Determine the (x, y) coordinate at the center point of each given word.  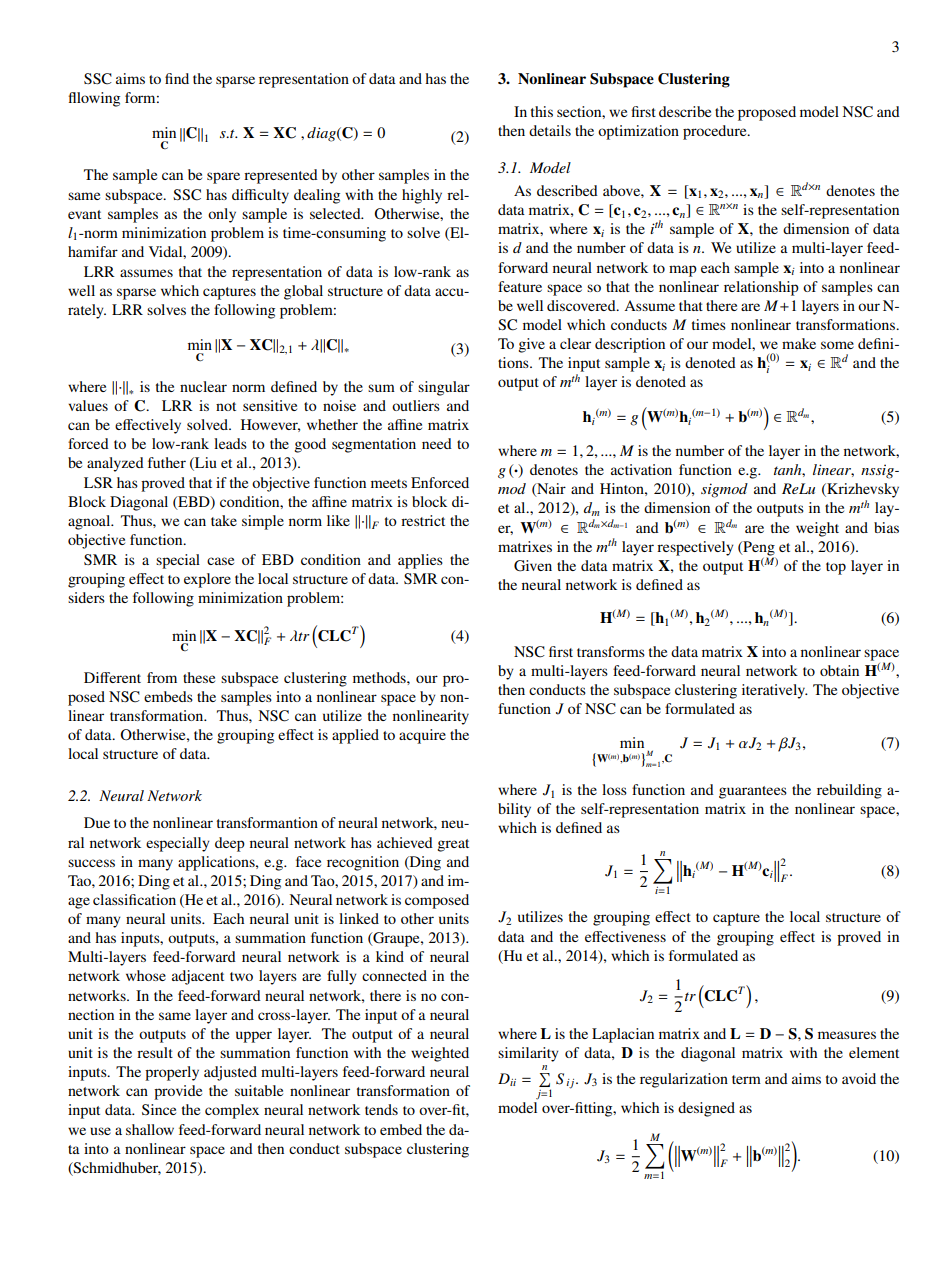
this (542, 111)
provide (178, 1092)
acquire (422, 736)
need (437, 443)
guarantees (753, 792)
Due (97, 822)
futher (167, 462)
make (799, 343)
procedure (716, 132)
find (177, 78)
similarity (528, 1054)
